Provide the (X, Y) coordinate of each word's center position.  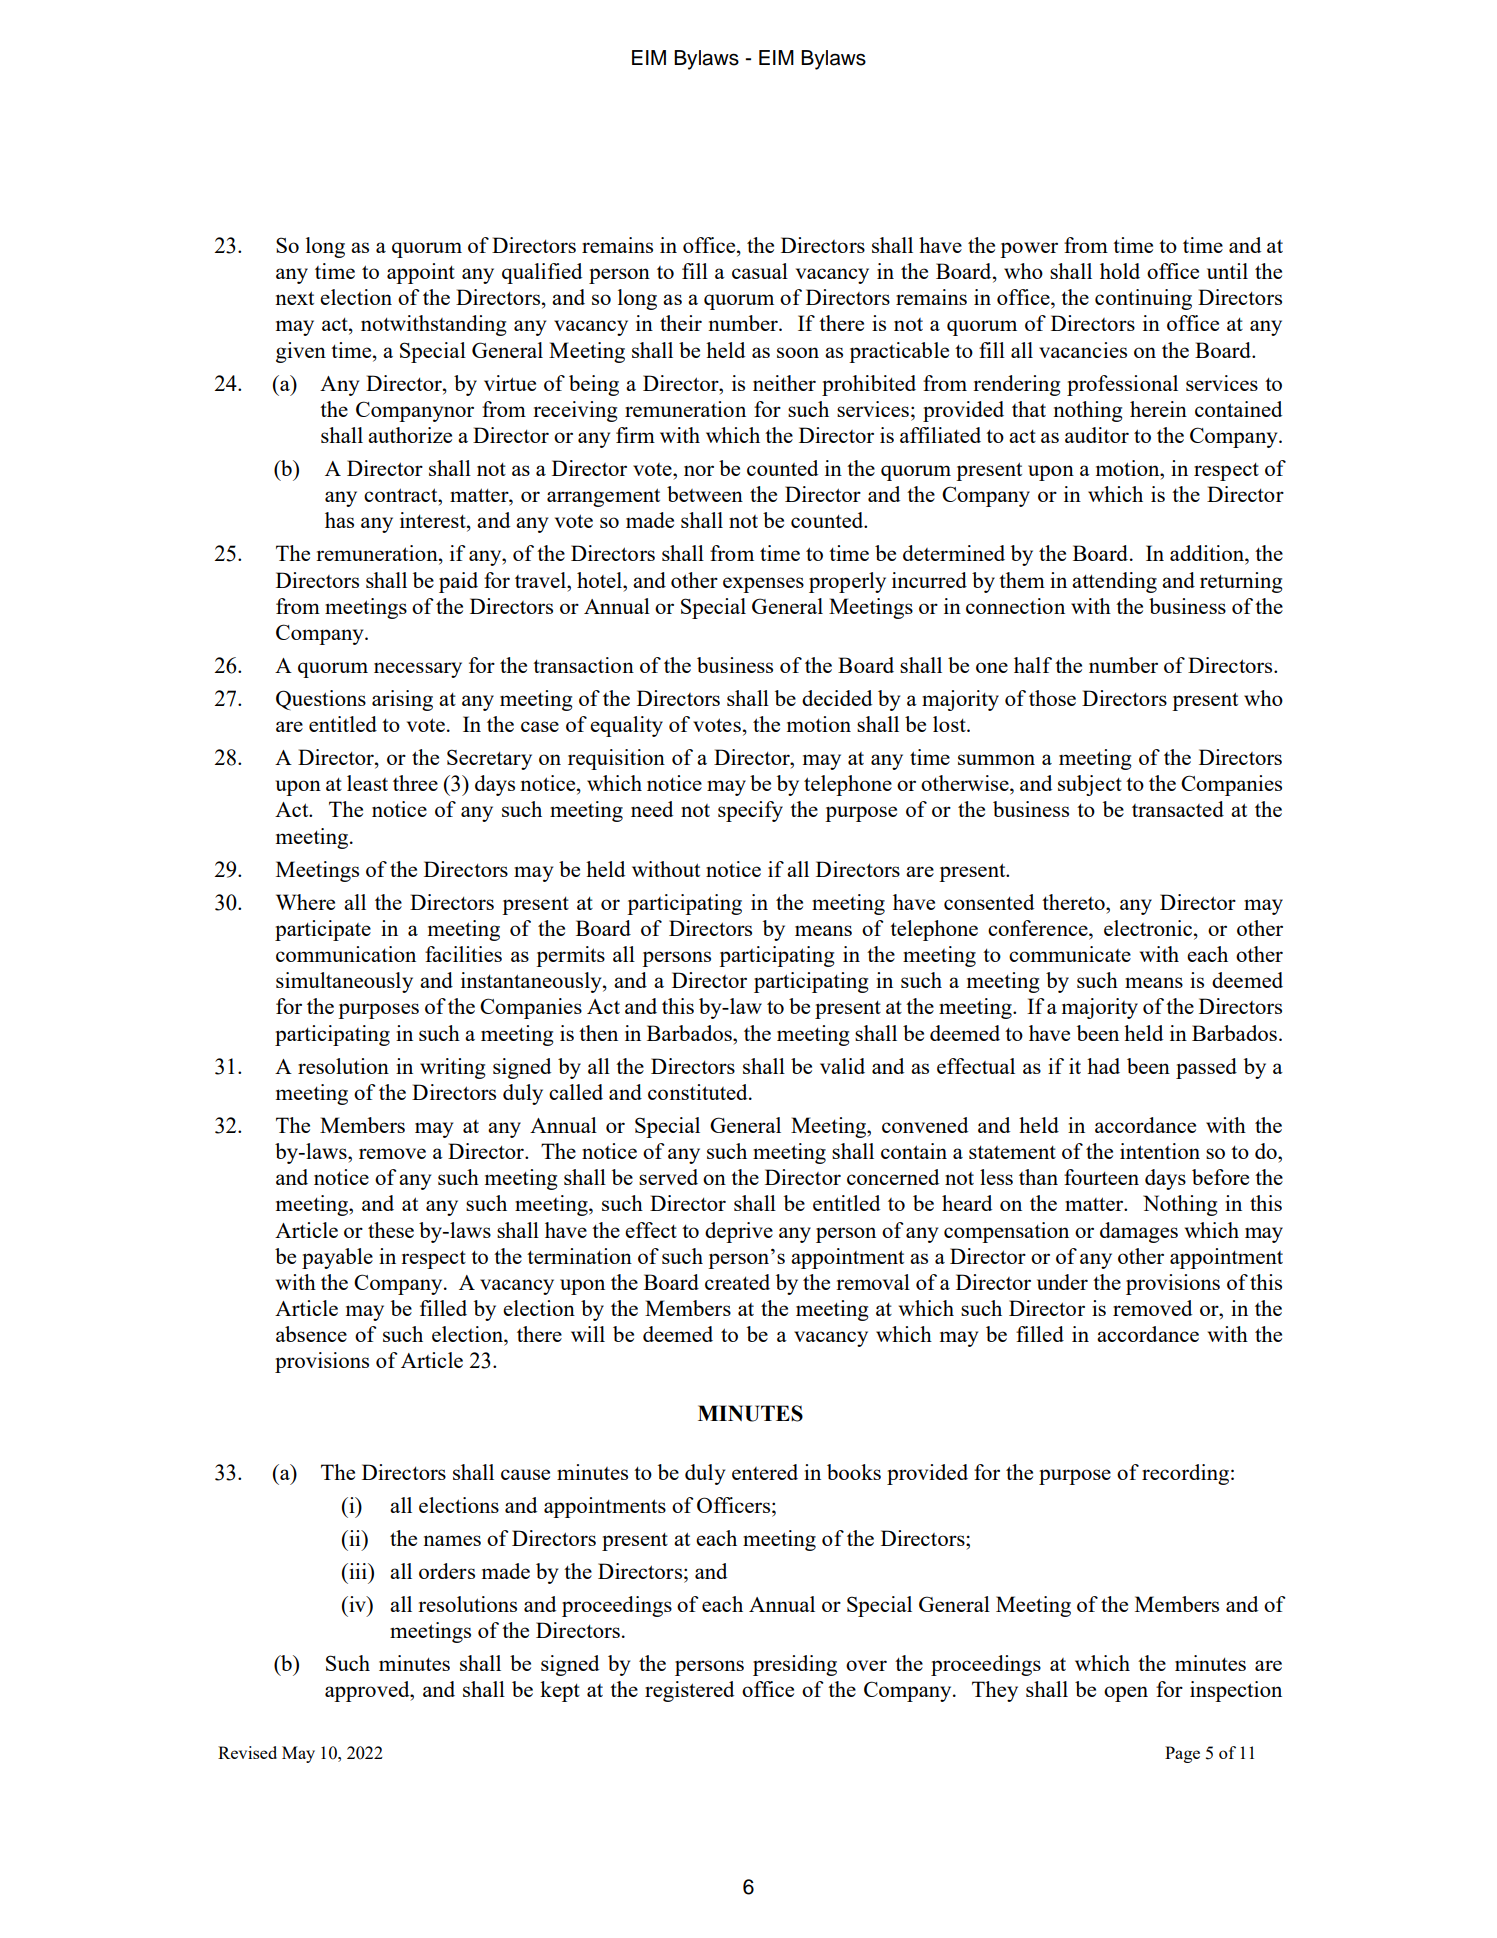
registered (689, 1691)
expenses (763, 585)
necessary (418, 670)
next (294, 298)
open (1126, 1694)
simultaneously (344, 982)
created (737, 1282)
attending (1114, 582)
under (1062, 1282)
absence (311, 1334)
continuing (1143, 299)
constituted (699, 1092)
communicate (1070, 954)
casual (760, 271)
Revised (247, 1752)
